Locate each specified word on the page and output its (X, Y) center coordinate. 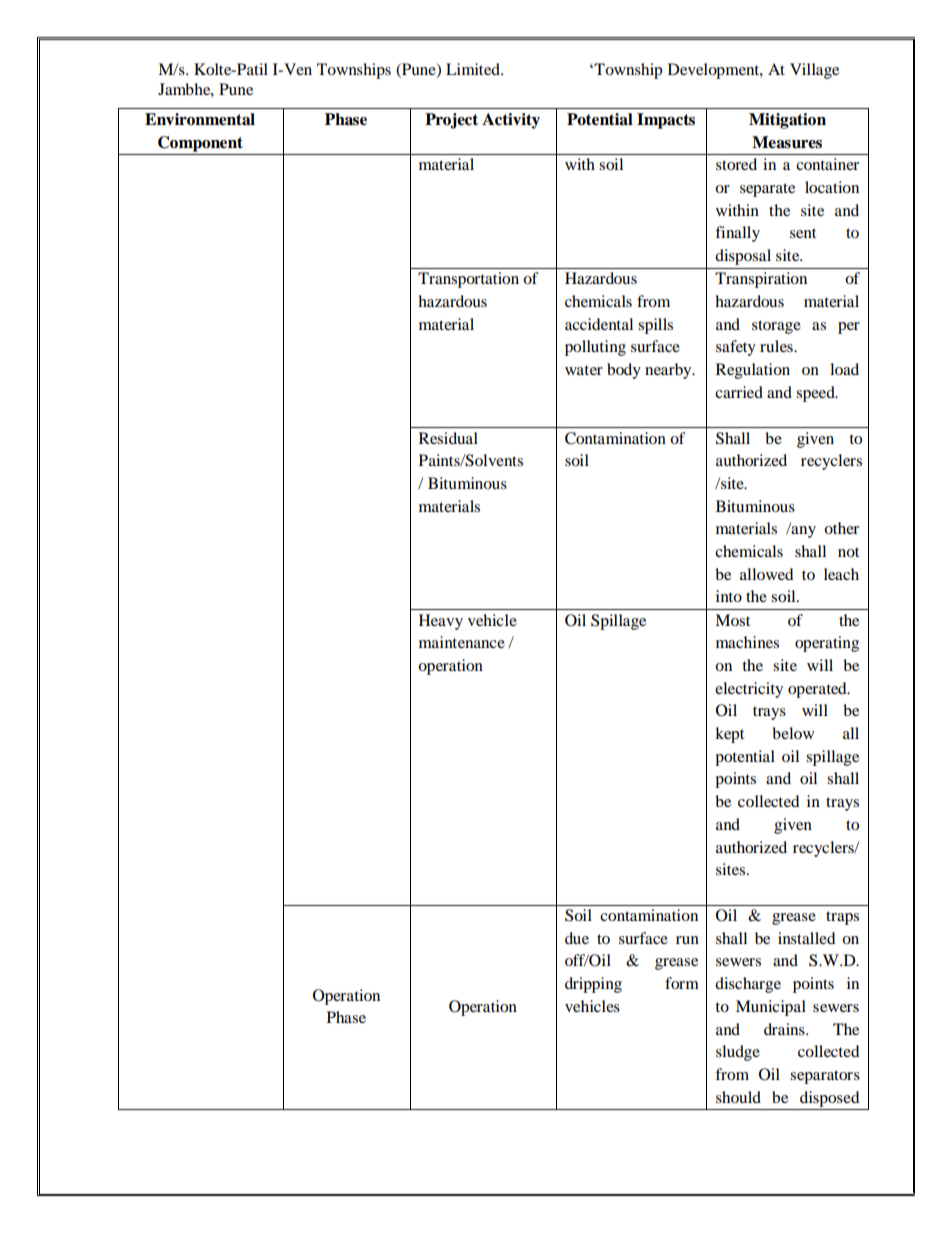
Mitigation (787, 121)
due (577, 938)
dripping (593, 985)
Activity (511, 121)
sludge (738, 1053)
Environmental (200, 119)
